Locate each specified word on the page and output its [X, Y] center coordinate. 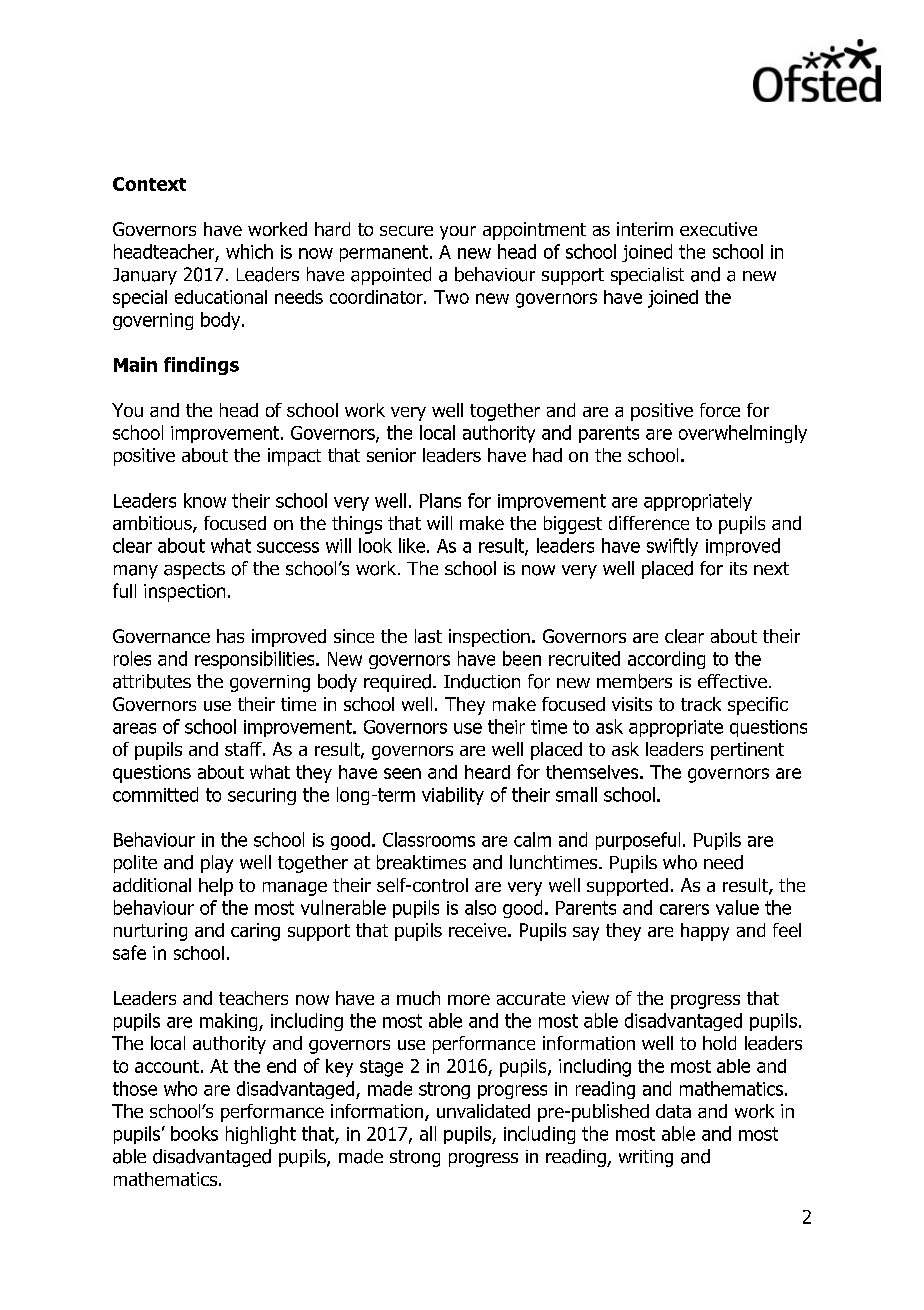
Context [149, 184]
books [194, 1133]
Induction [482, 681]
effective [732, 681]
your [458, 233]
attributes [152, 681]
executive [718, 229]
